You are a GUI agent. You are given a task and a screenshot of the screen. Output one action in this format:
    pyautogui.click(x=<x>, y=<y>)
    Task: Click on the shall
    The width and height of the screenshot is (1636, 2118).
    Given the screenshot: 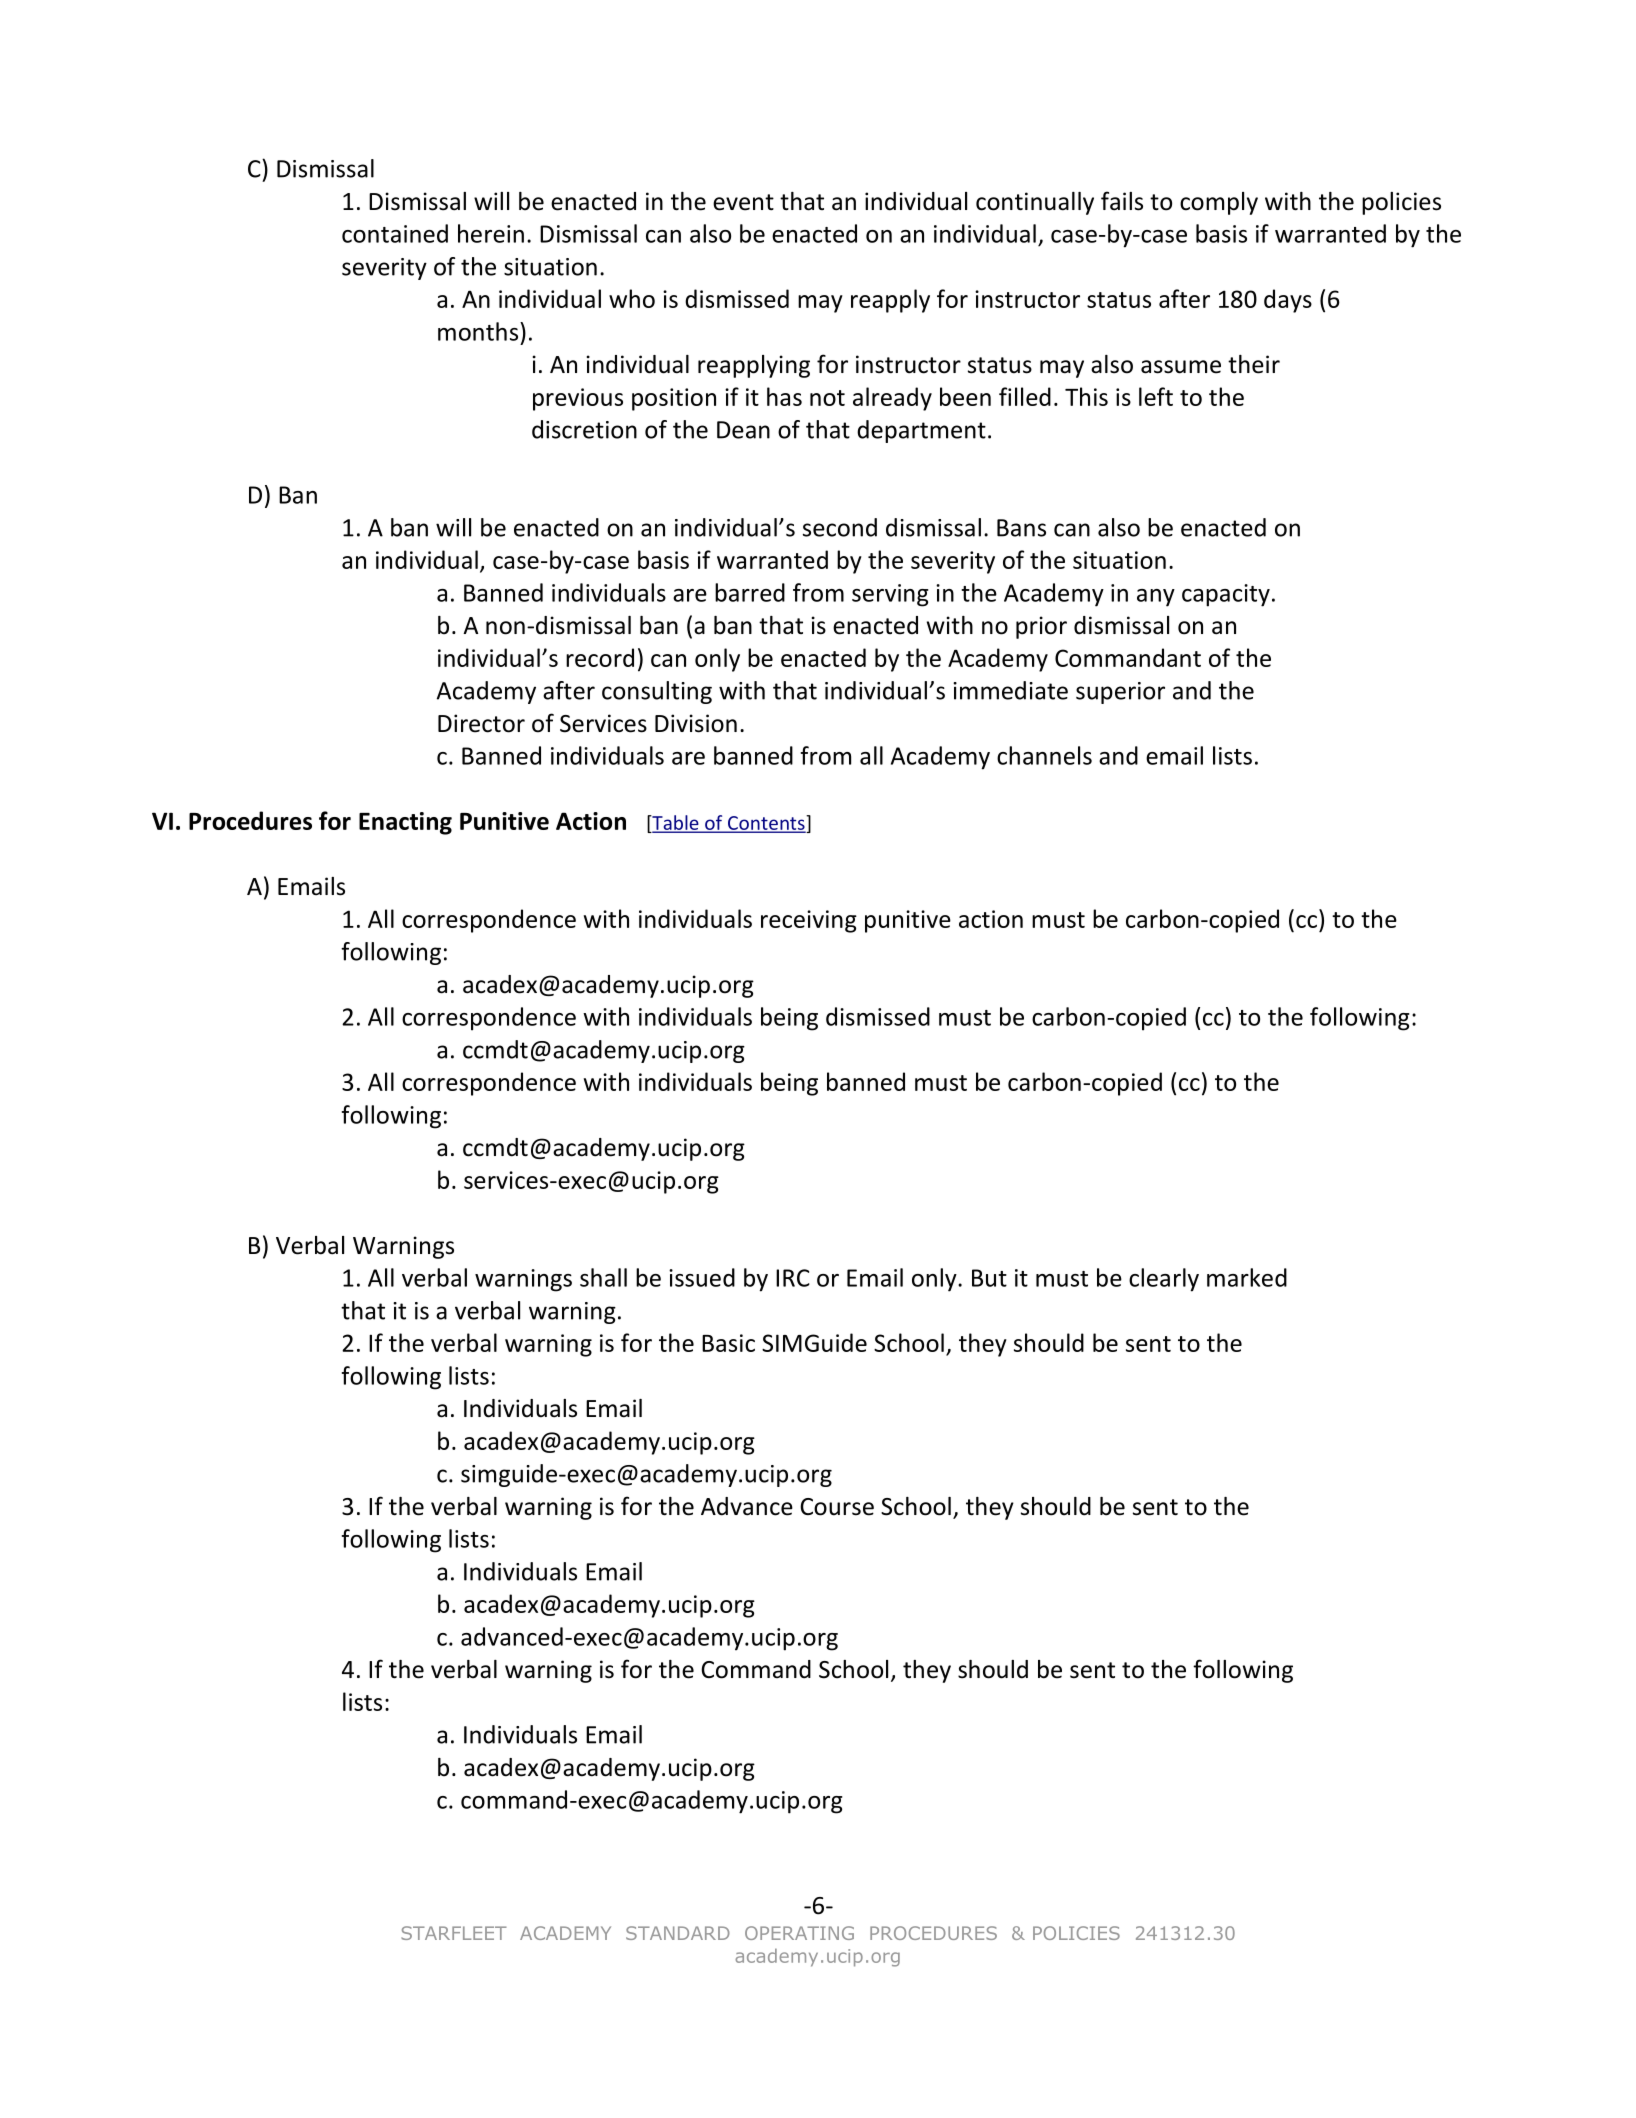 What is the action you would take?
    pyautogui.click(x=603, y=1277)
